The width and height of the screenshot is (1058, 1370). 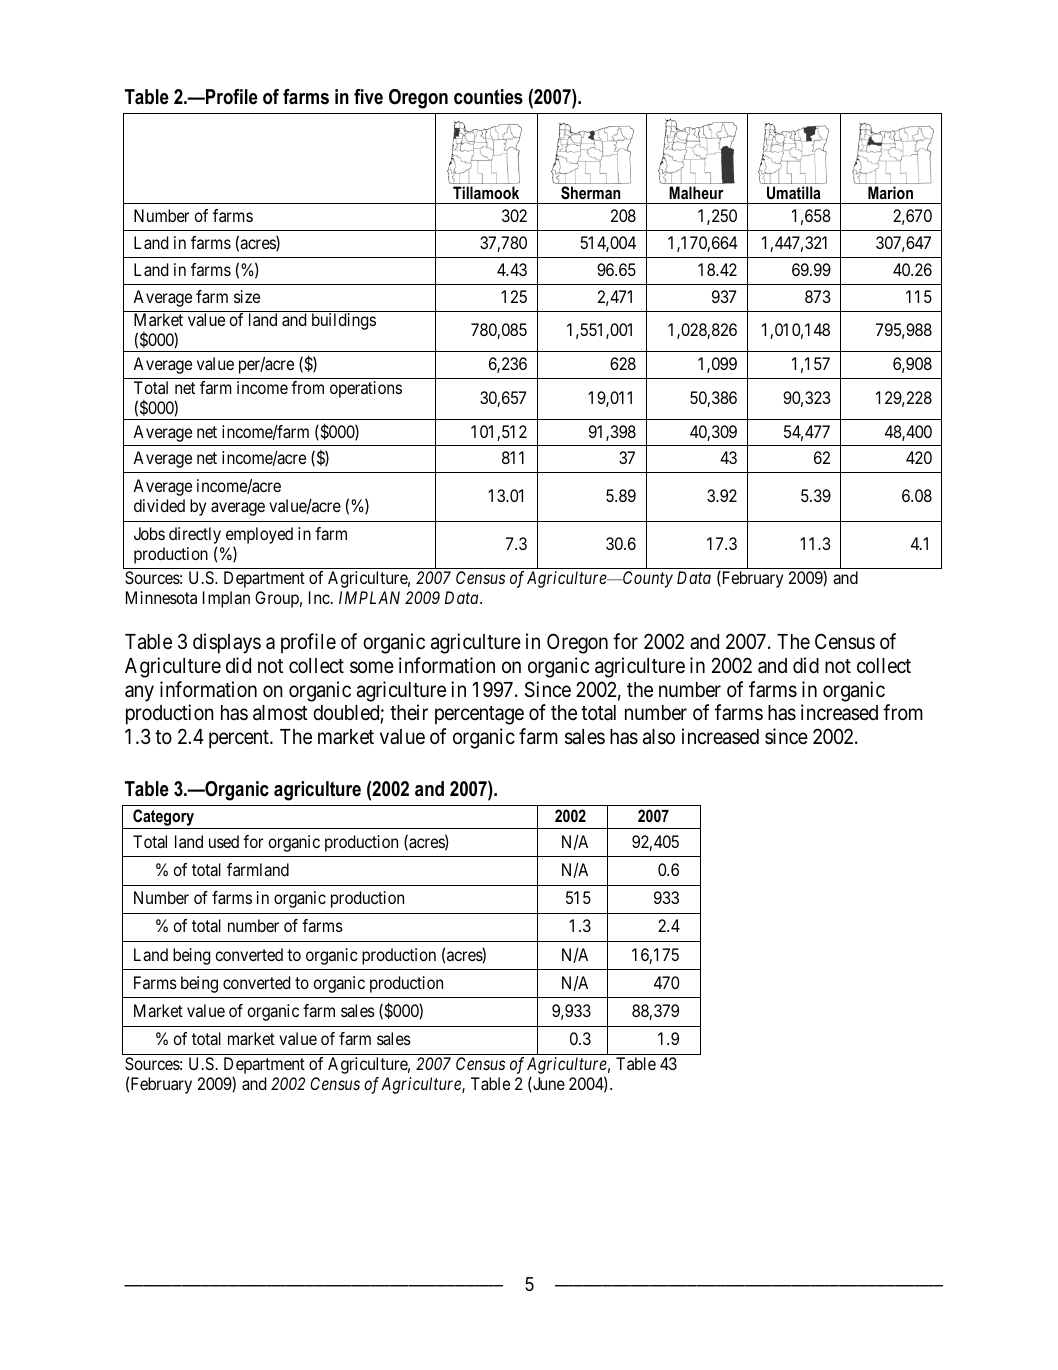 What do you see at coordinates (488, 97) in the screenshot?
I see `counties` at bounding box center [488, 97].
